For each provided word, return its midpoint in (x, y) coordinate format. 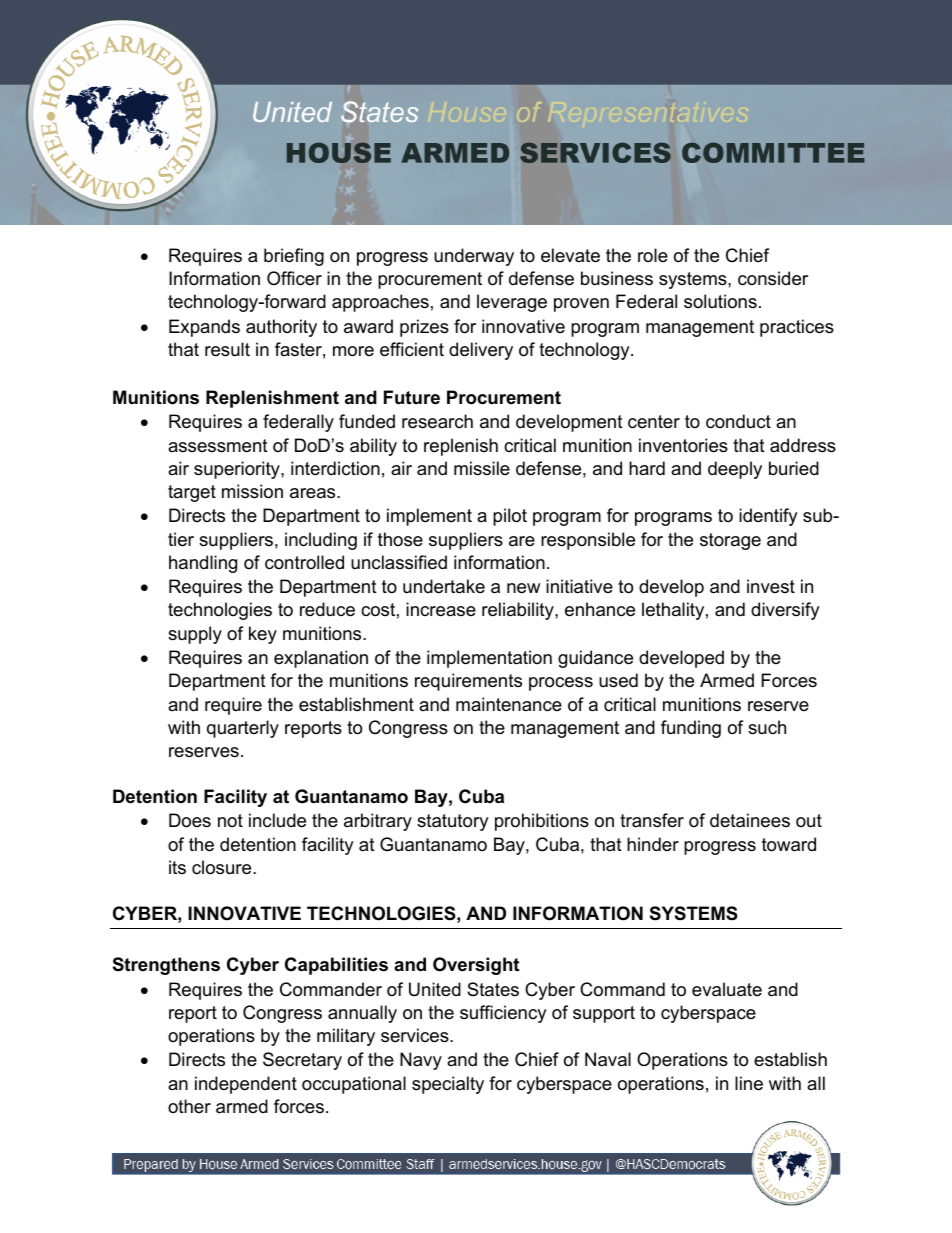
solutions (720, 301)
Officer (294, 278)
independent (246, 1085)
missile (482, 468)
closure (223, 867)
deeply (735, 470)
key (263, 635)
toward (789, 844)
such (767, 727)
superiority (238, 470)
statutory (453, 822)
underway (474, 257)
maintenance (509, 704)
